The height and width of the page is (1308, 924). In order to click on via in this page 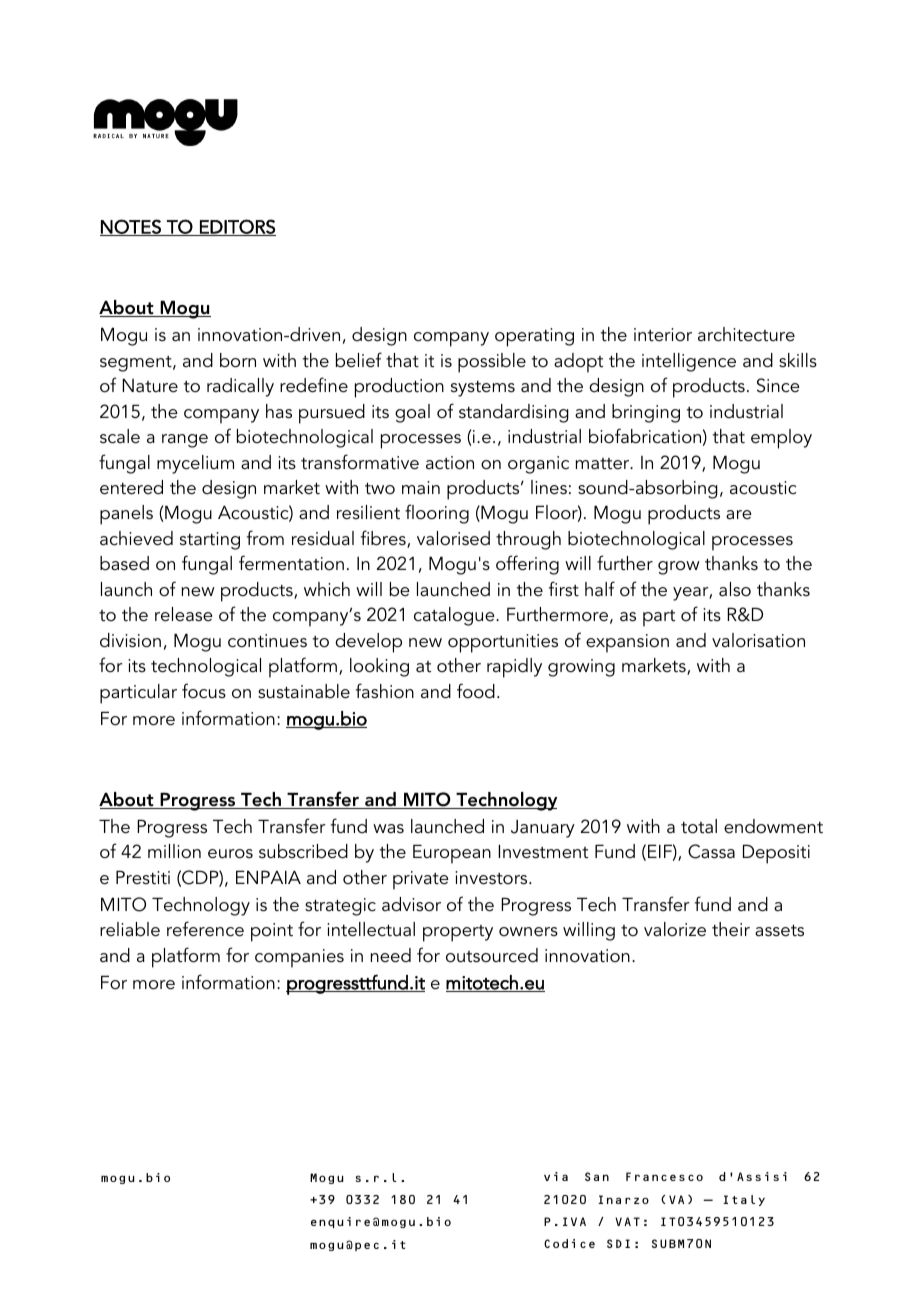, I will do `click(556, 1176)`.
